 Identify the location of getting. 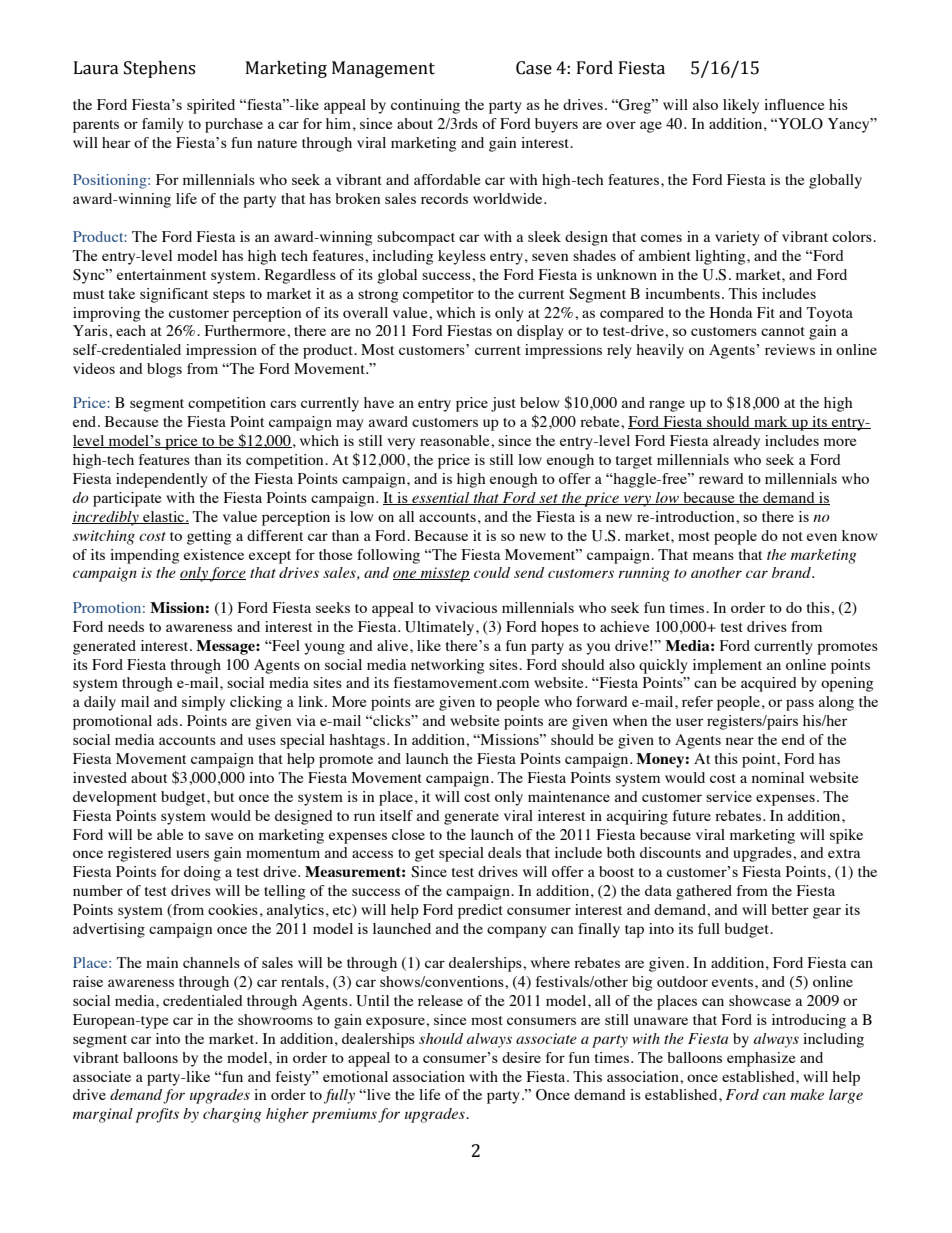
(209, 537).
